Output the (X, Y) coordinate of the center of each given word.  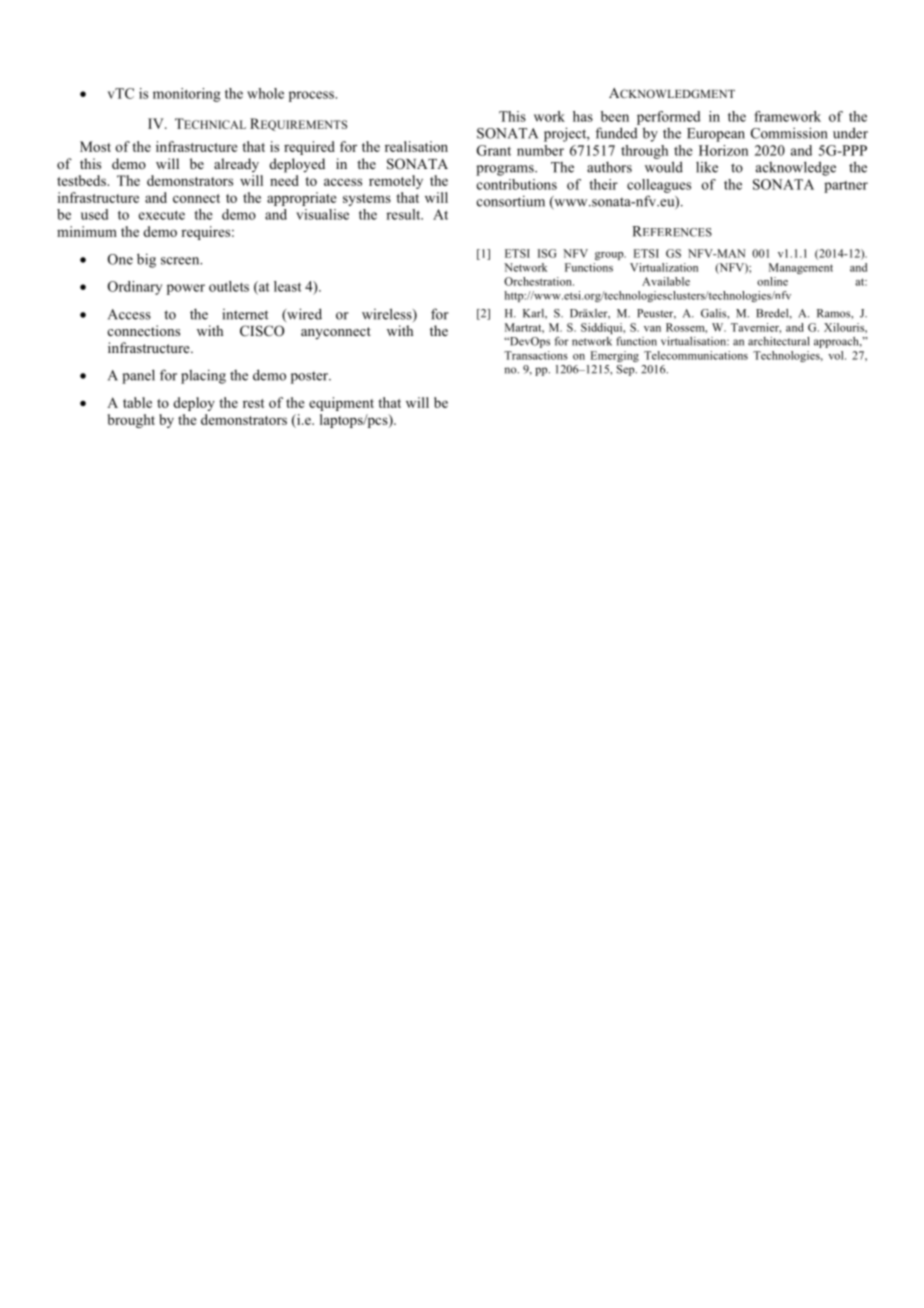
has (583, 116)
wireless (388, 315)
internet (245, 314)
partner (846, 187)
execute (162, 215)
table (137, 402)
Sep (627, 370)
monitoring (187, 95)
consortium (511, 201)
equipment (341, 404)
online (772, 281)
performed (668, 118)
